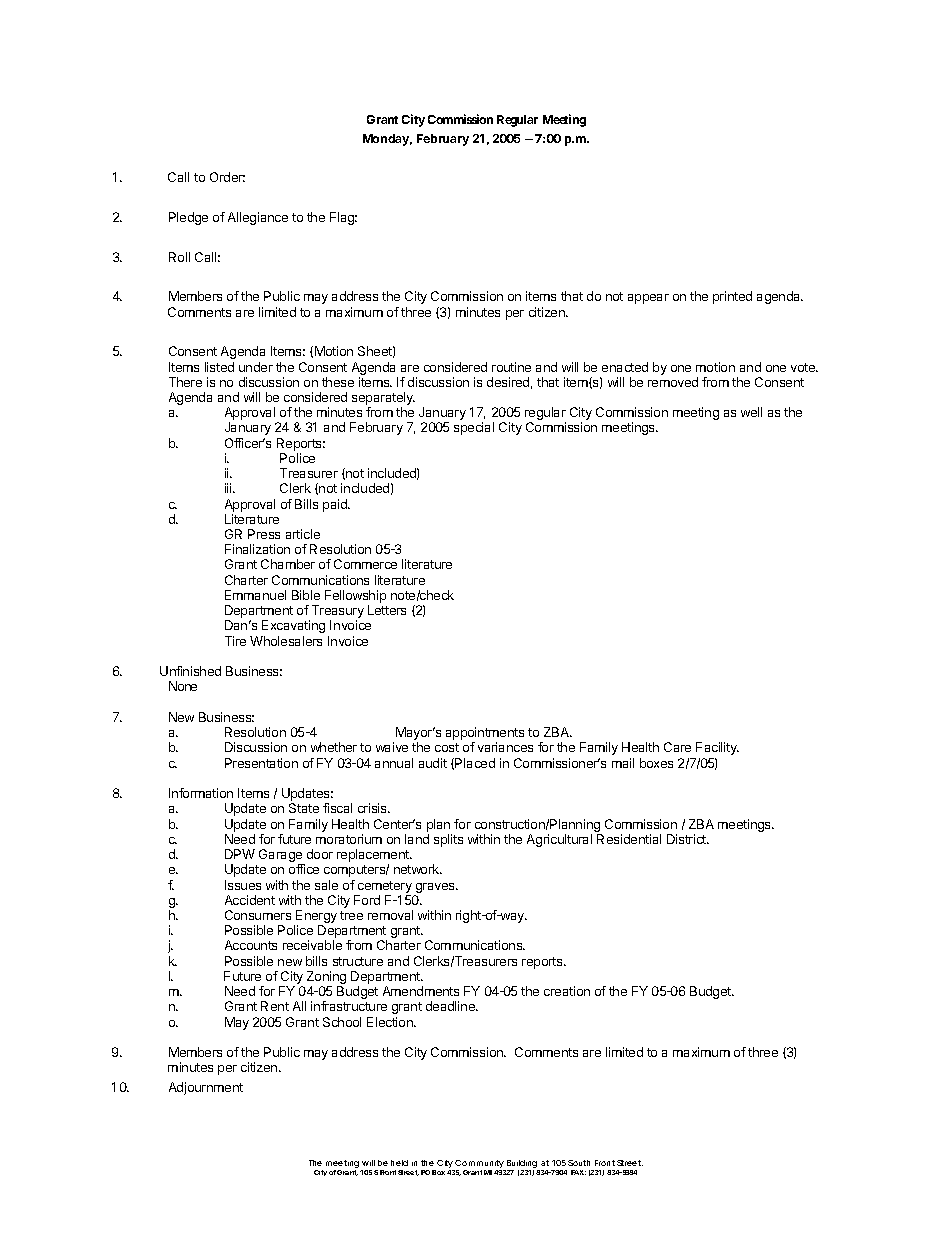 Image resolution: width=952 pixels, height=1233 pixels. What do you see at coordinates (732, 297) in the document?
I see `printed` at bounding box center [732, 297].
